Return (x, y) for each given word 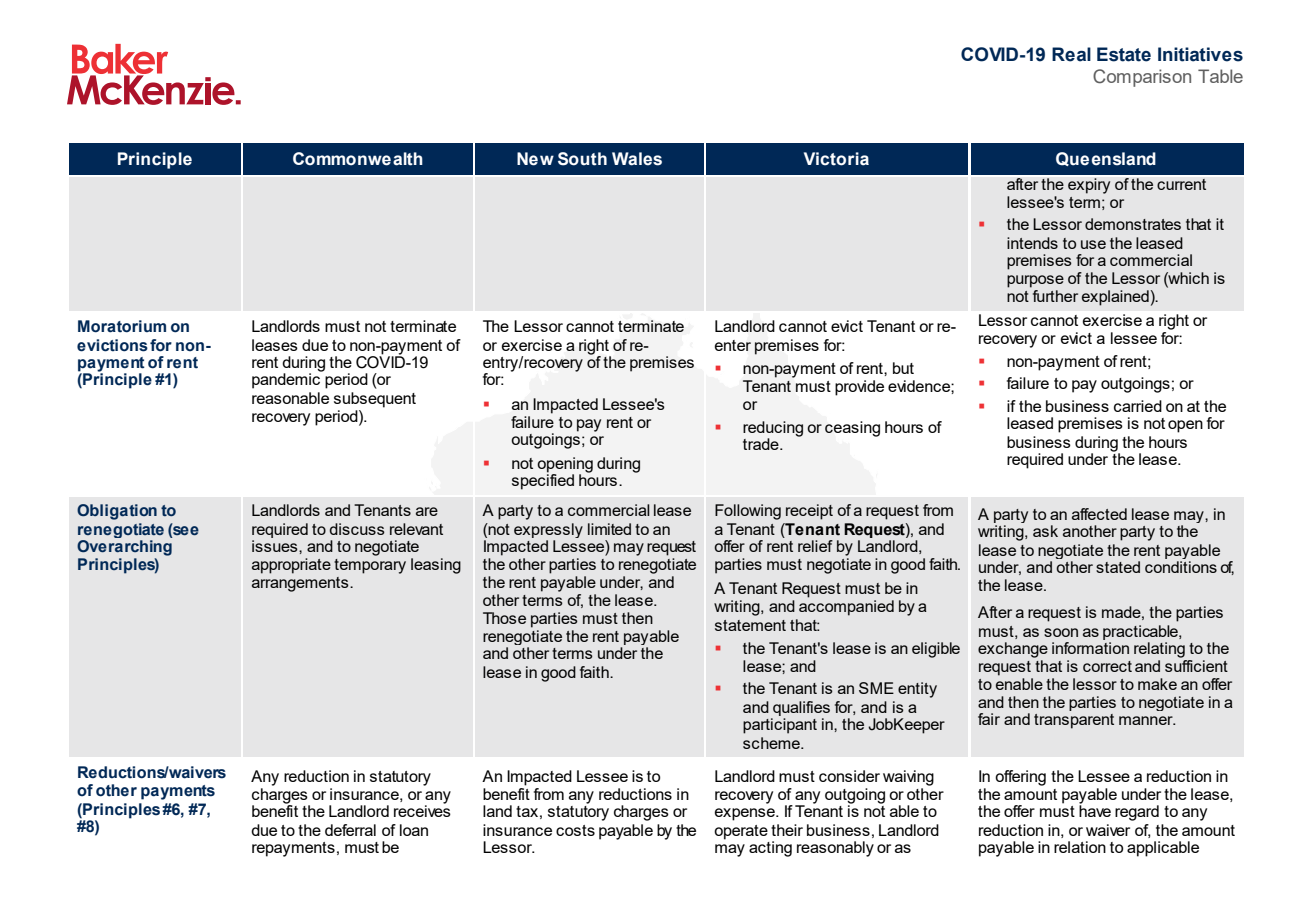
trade (762, 444)
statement (750, 625)
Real (1071, 54)
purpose (1035, 281)
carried (1138, 406)
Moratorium (122, 326)
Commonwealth (358, 159)
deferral (350, 830)
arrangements (301, 584)
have (1095, 810)
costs (575, 830)
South (582, 159)
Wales (637, 159)
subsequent (375, 400)
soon (1061, 632)
